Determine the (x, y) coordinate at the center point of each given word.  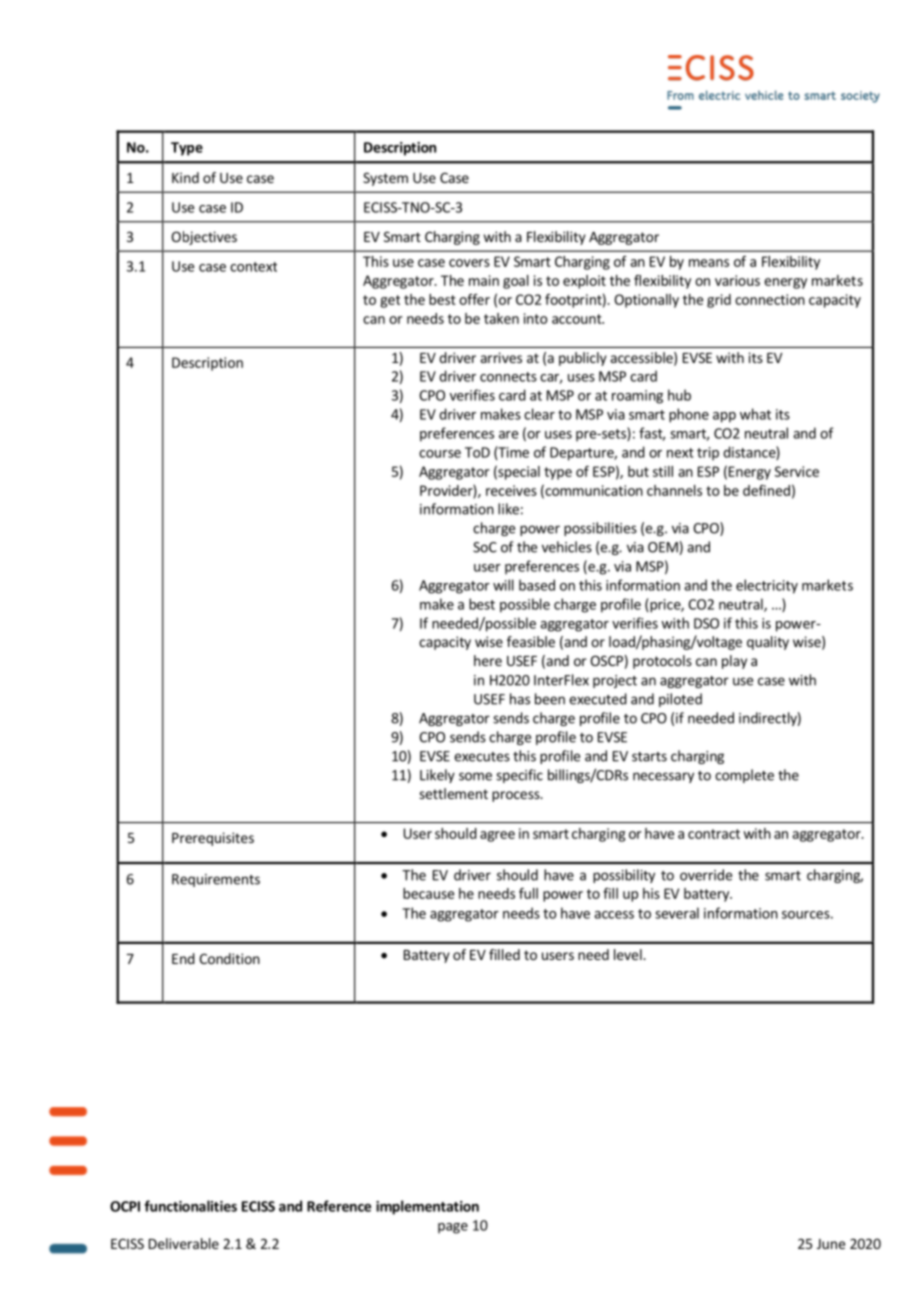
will (503, 585)
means (709, 263)
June (831, 1244)
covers (469, 263)
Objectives (204, 238)
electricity (767, 586)
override (706, 875)
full (528, 893)
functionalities (190, 1206)
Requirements (216, 880)
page (453, 1228)
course (440, 454)
